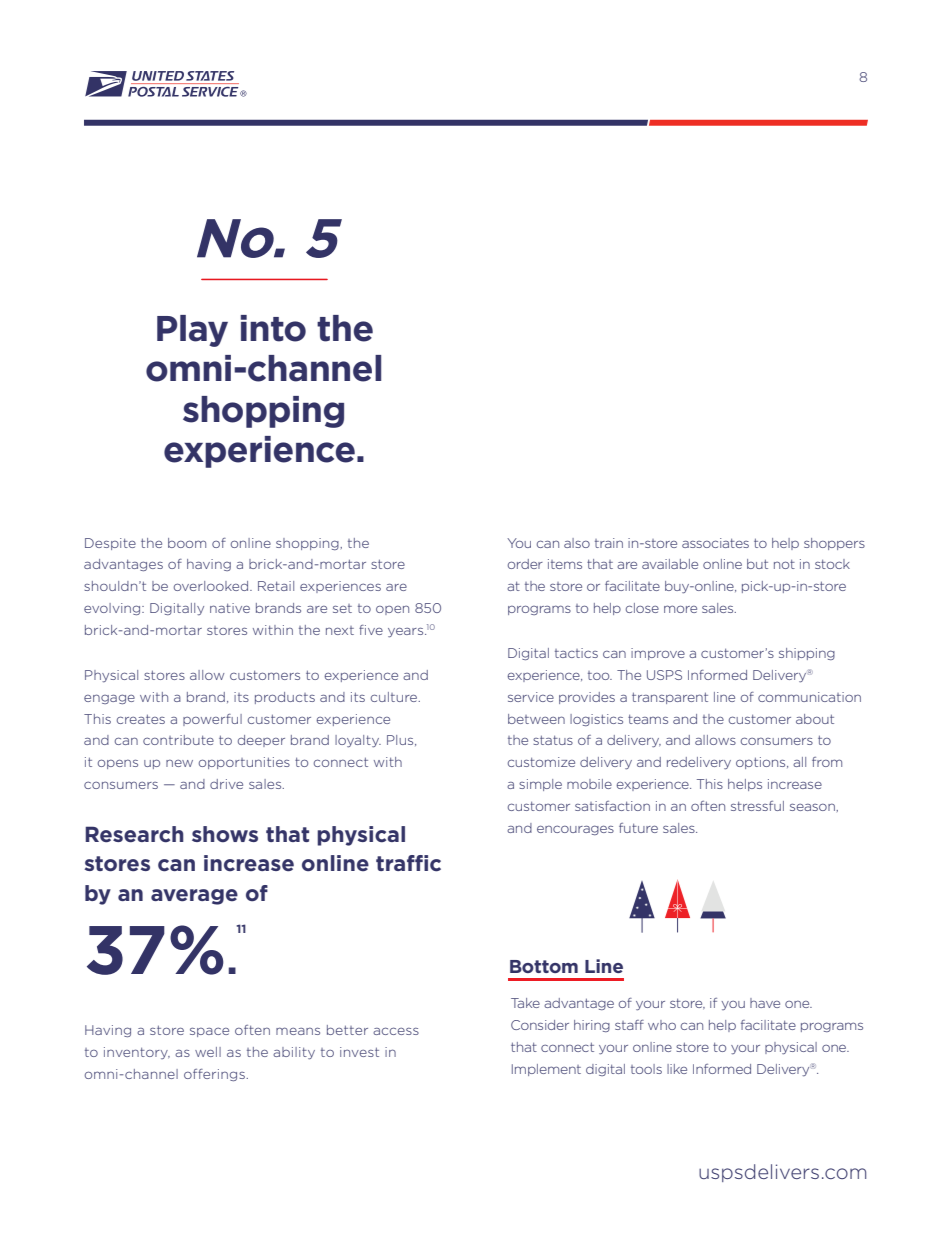 This document has width=952, height=1233. Describe the element at coordinates (715, 543) in the document. I see `associates` at that location.
